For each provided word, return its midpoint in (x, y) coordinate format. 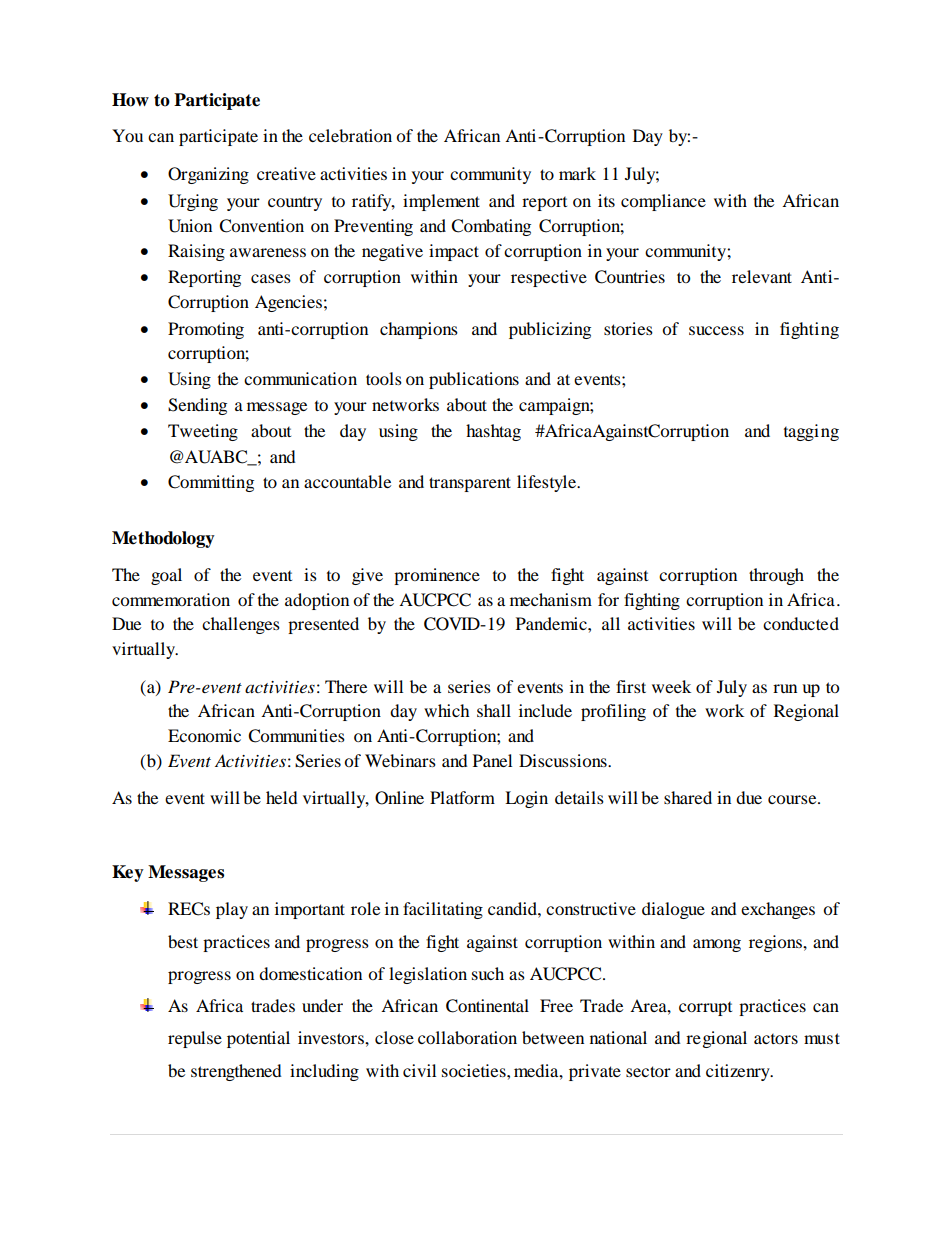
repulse (195, 1039)
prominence (437, 576)
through (776, 576)
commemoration (171, 599)
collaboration (467, 1037)
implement (441, 202)
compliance (663, 202)
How (130, 100)
